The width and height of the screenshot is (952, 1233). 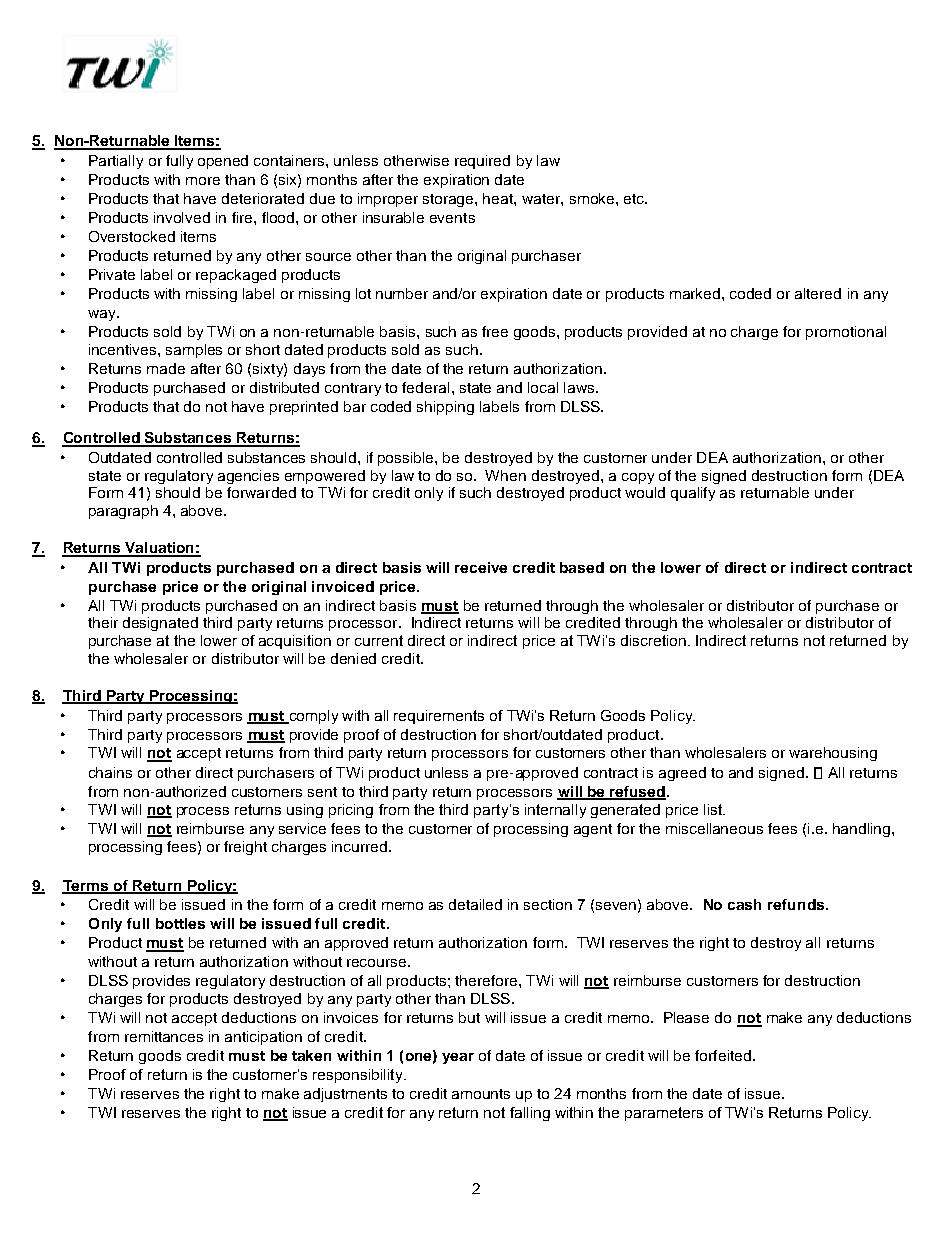 I want to click on heat, so click(x=499, y=198).
